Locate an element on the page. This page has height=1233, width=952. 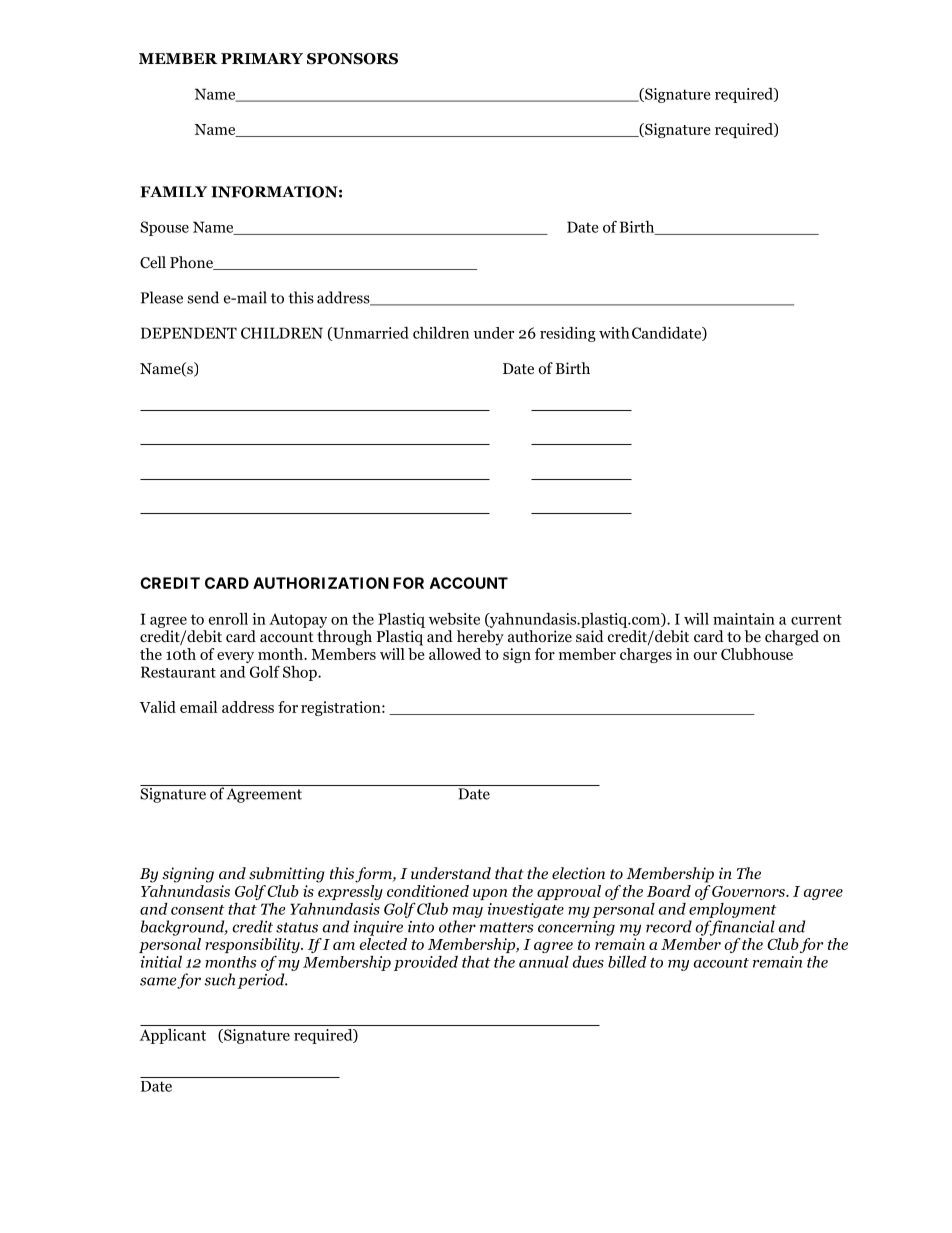
such is located at coordinates (220, 979).
